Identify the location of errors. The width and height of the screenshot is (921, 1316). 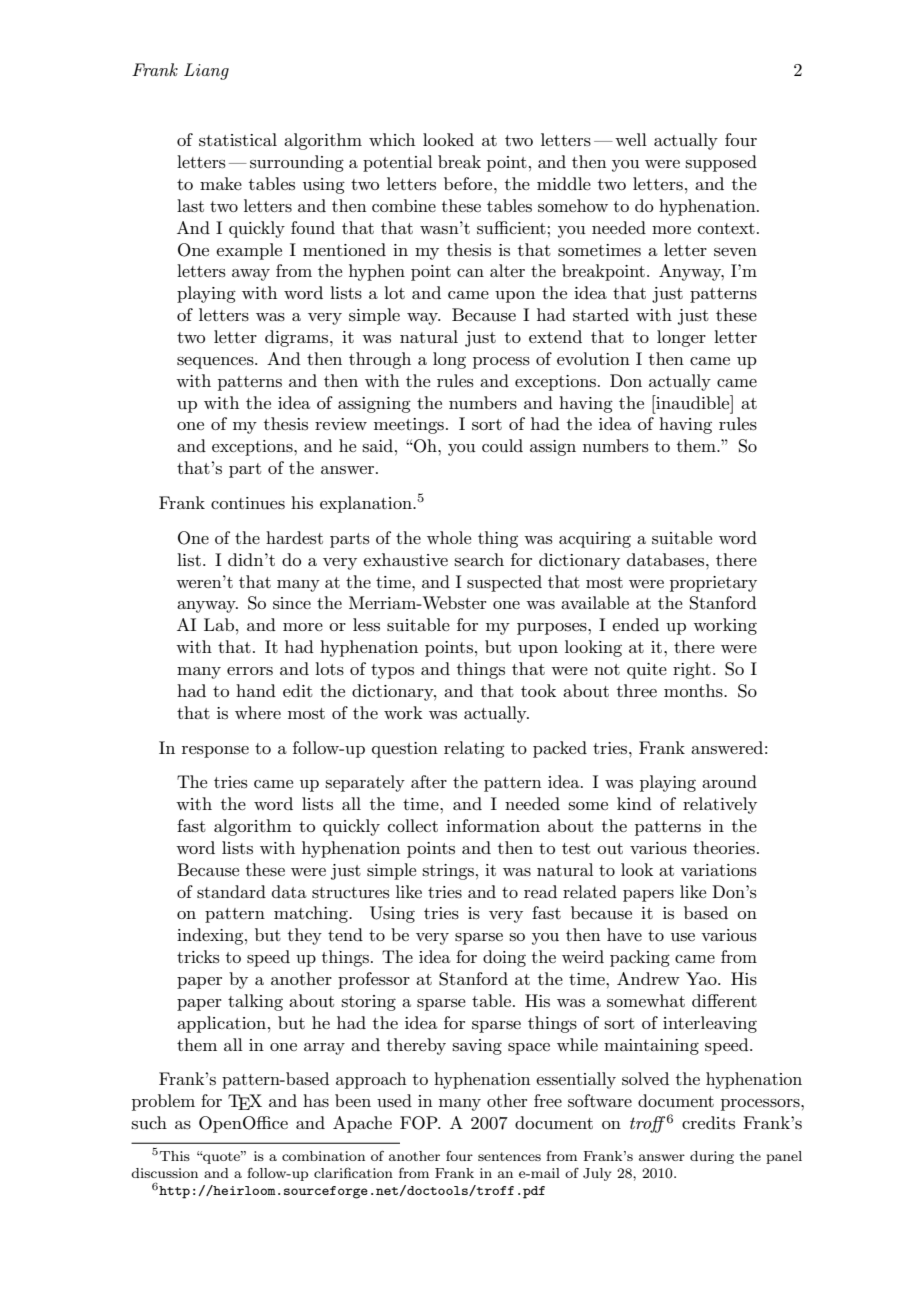
(250, 671).
